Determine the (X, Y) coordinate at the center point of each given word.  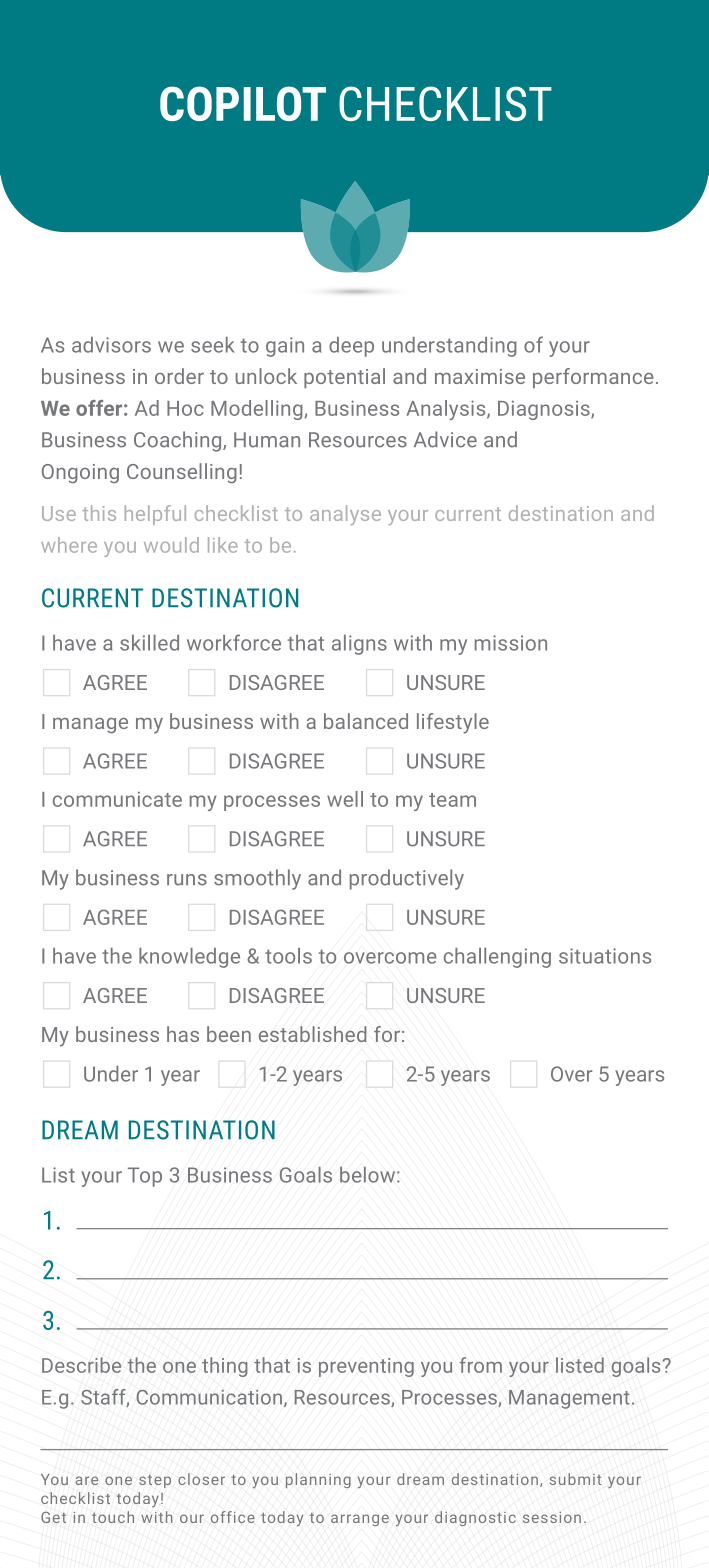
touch (113, 1517)
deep (351, 347)
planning (318, 1480)
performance (593, 378)
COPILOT (243, 103)
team (452, 800)
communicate (117, 799)
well (345, 799)
